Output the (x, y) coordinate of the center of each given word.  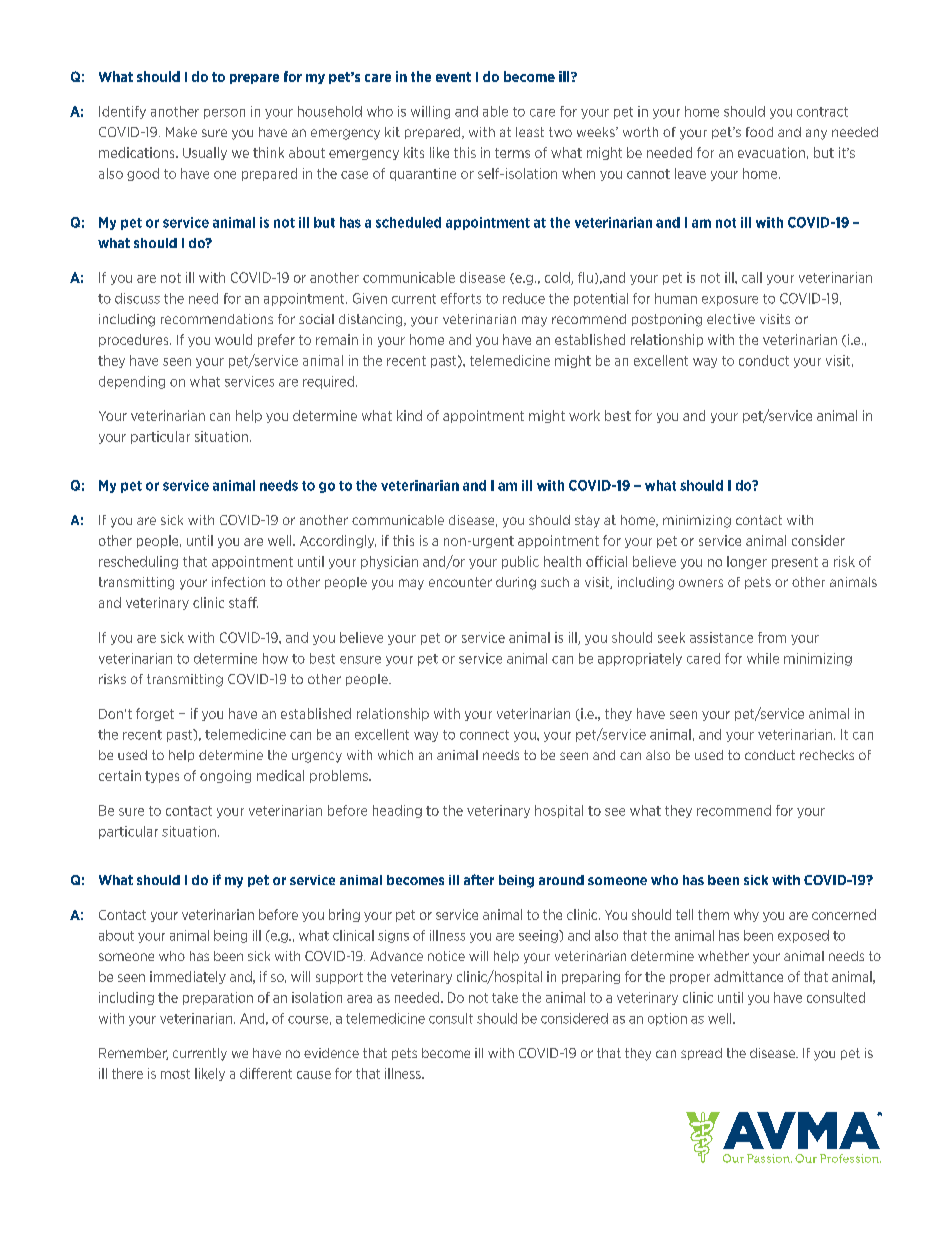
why (746, 915)
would (233, 339)
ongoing (225, 776)
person (224, 114)
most (175, 1074)
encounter (460, 582)
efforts (461, 298)
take (505, 997)
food (759, 132)
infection (238, 582)
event (453, 77)
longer (747, 562)
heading (397, 811)
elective (731, 319)
